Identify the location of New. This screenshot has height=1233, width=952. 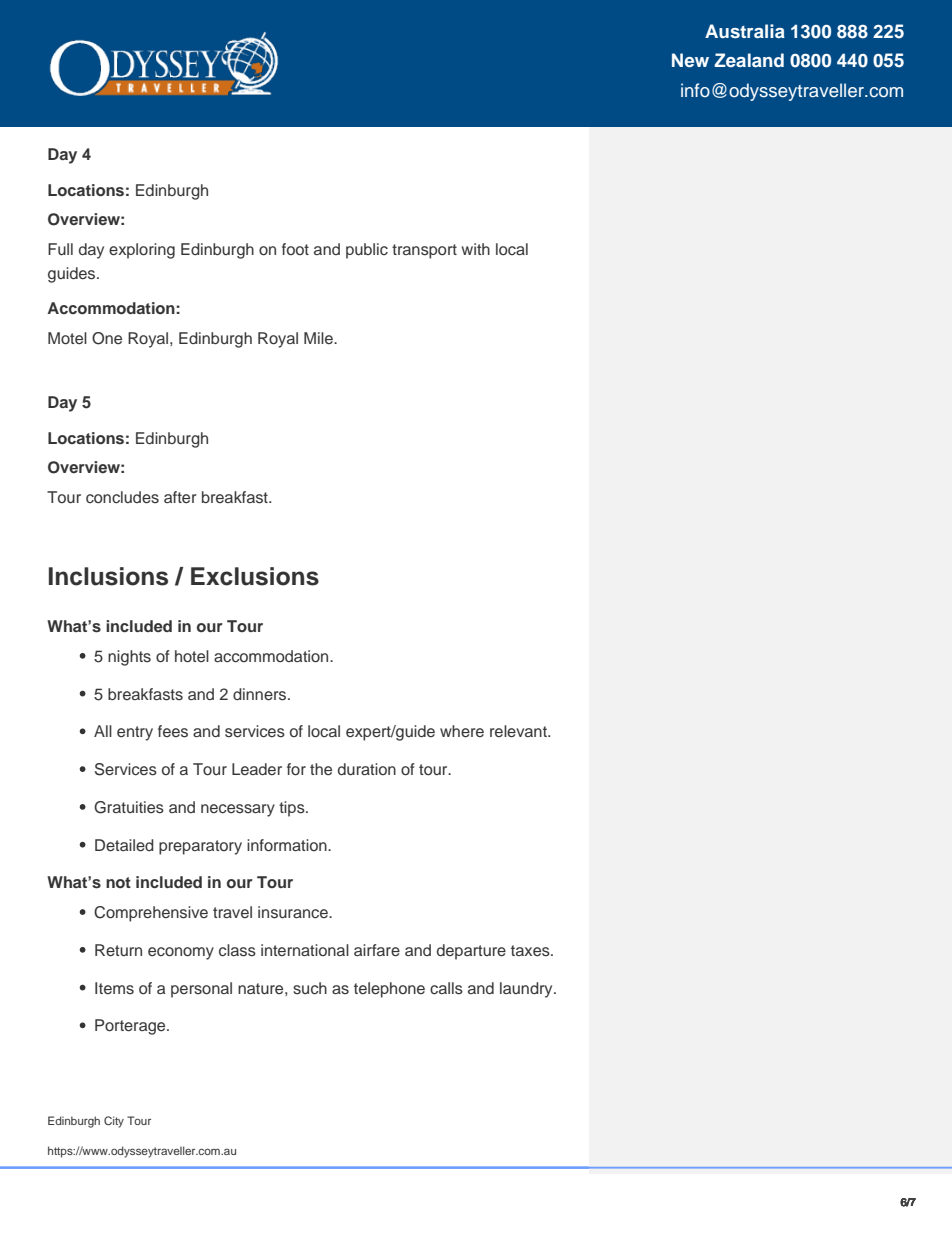
(690, 60).
